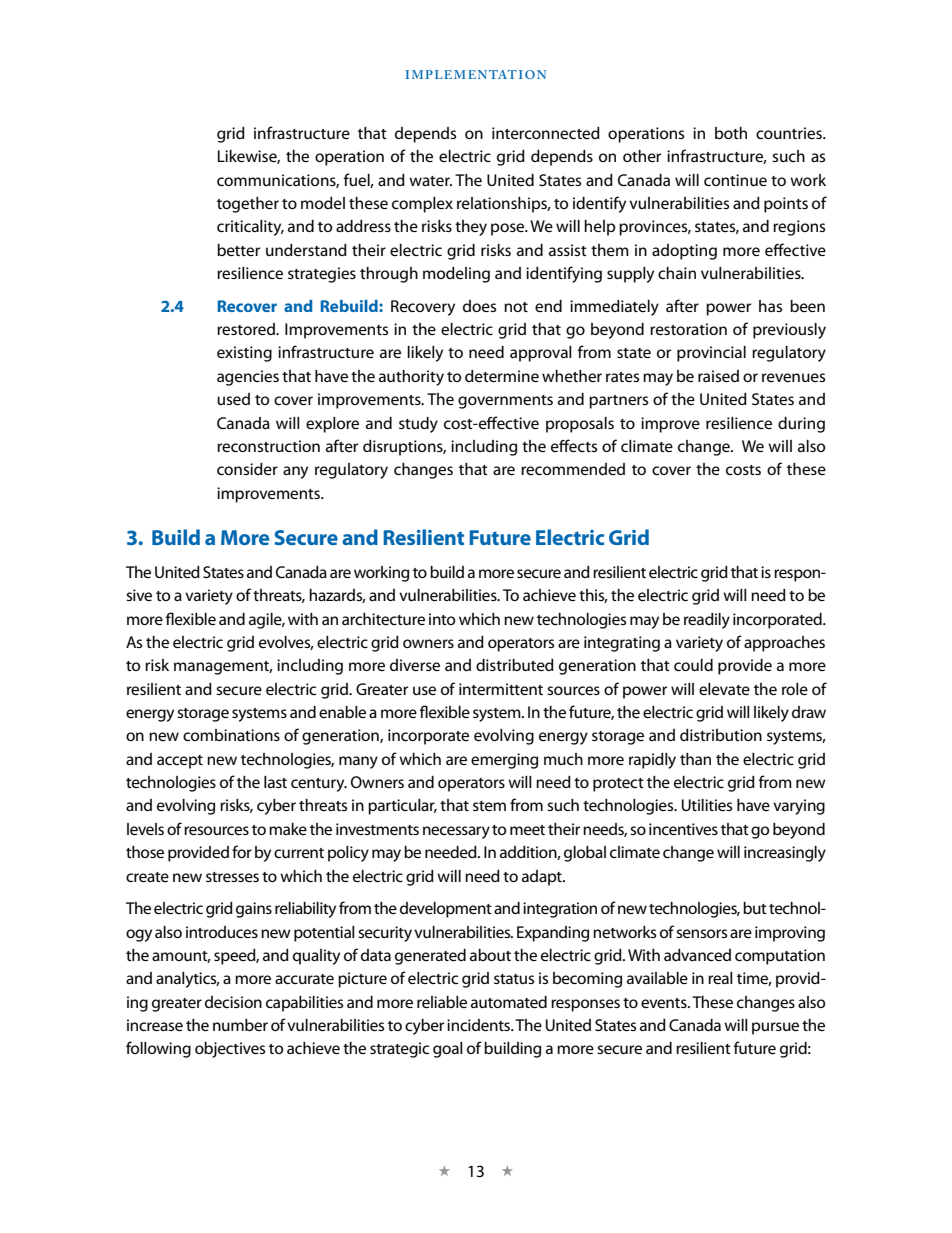 The image size is (952, 1233). I want to click on continue, so click(735, 180).
